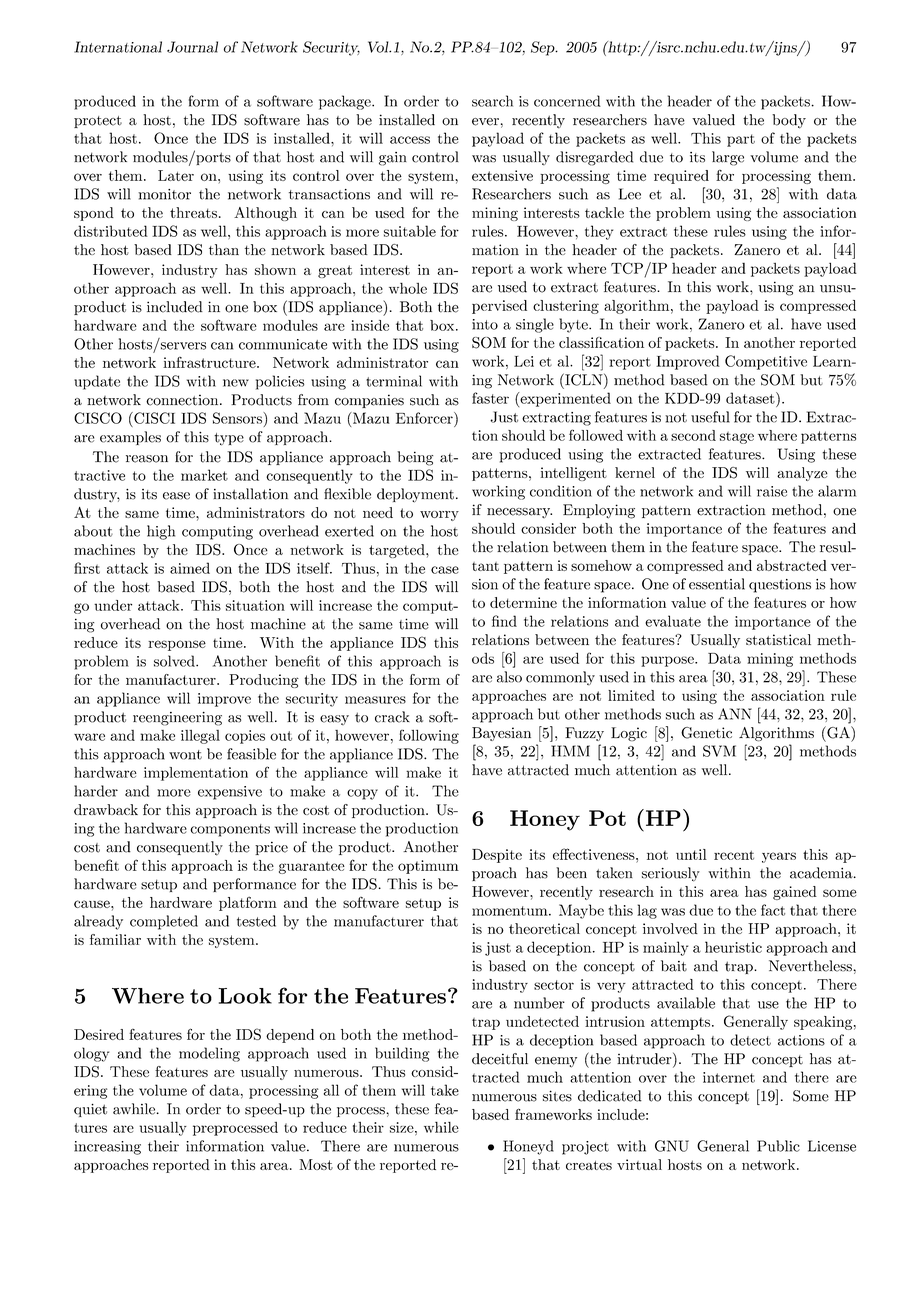  Describe the element at coordinates (737, 438) in the document. I see `stage` at that location.
